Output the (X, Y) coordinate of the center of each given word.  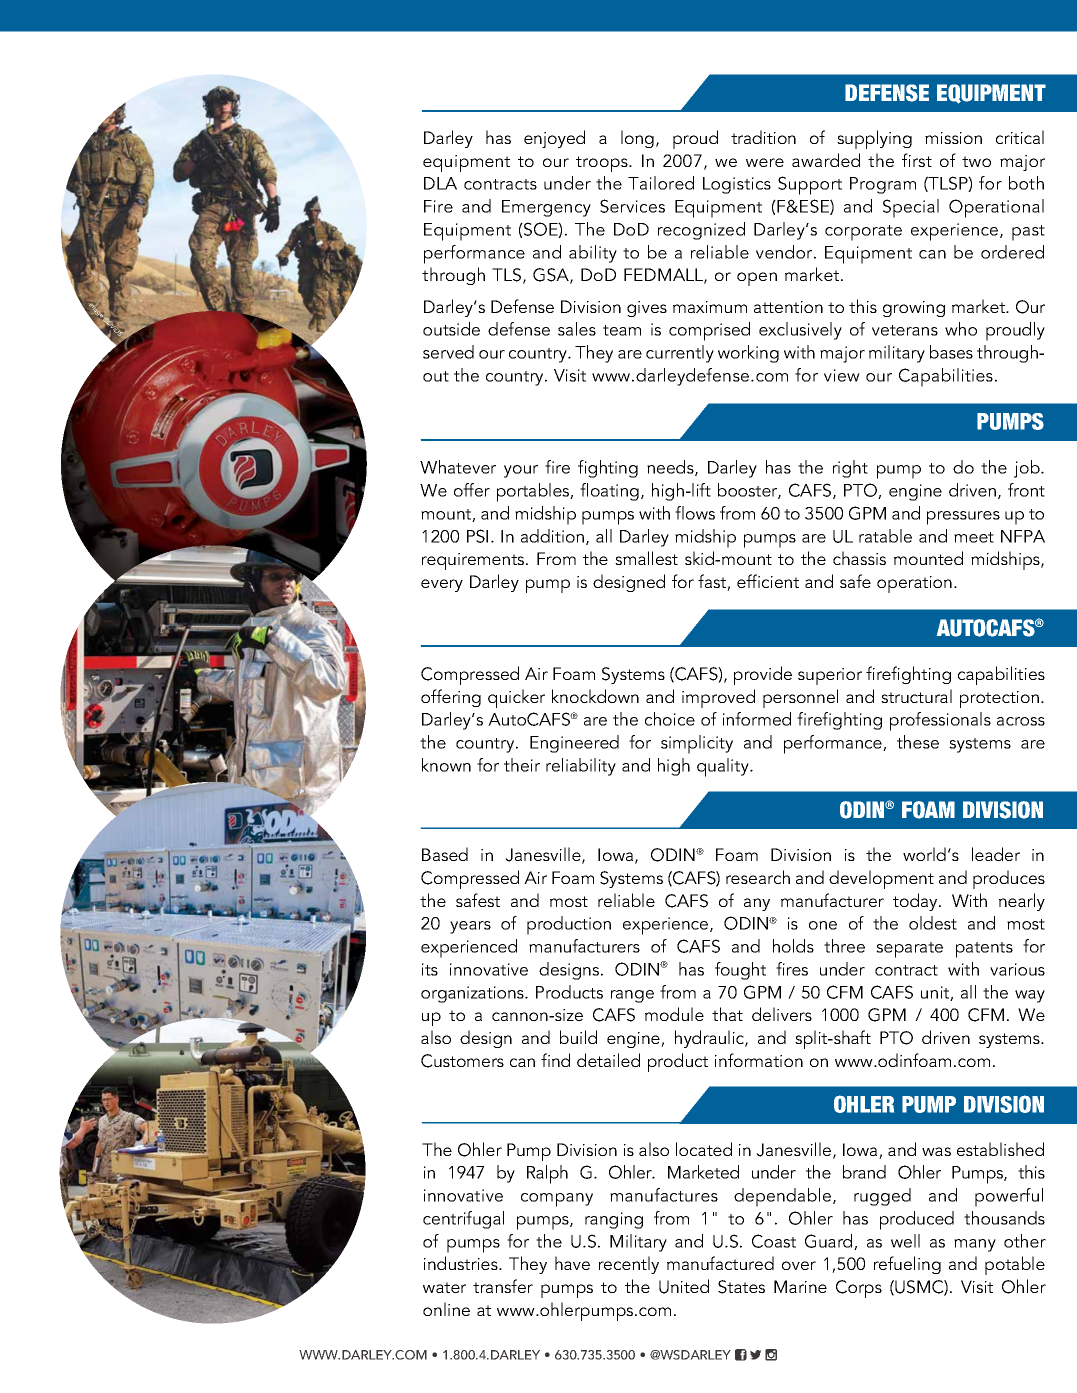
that (727, 1014)
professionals (940, 721)
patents (984, 950)
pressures (963, 518)
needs (671, 468)
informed (757, 719)
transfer (503, 1286)
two (976, 161)
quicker (516, 698)
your (521, 471)
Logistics (737, 185)
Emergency (546, 208)
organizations (473, 994)
